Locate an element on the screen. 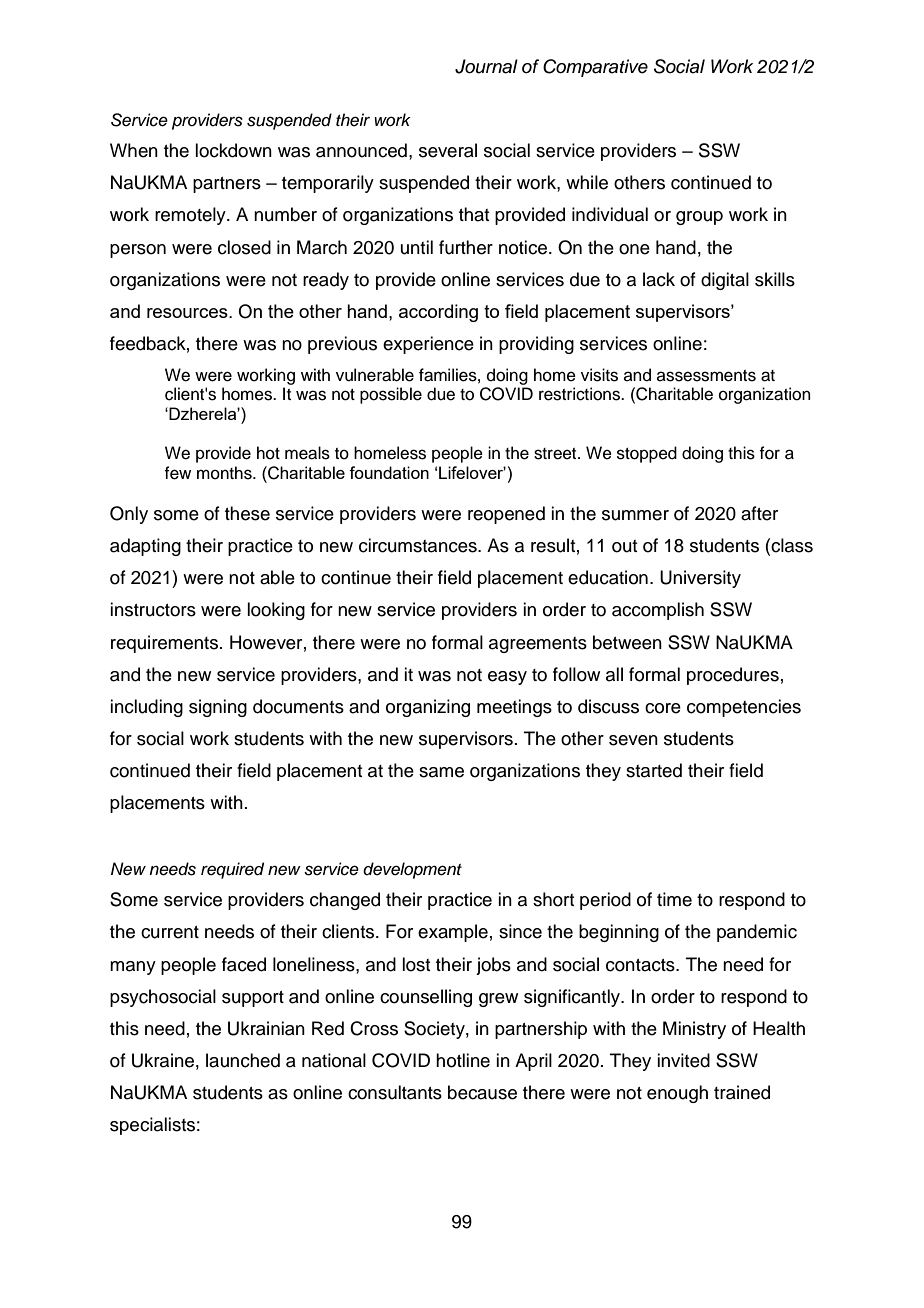 The height and width of the screenshot is (1308, 924). Journal is located at coordinates (486, 66).
